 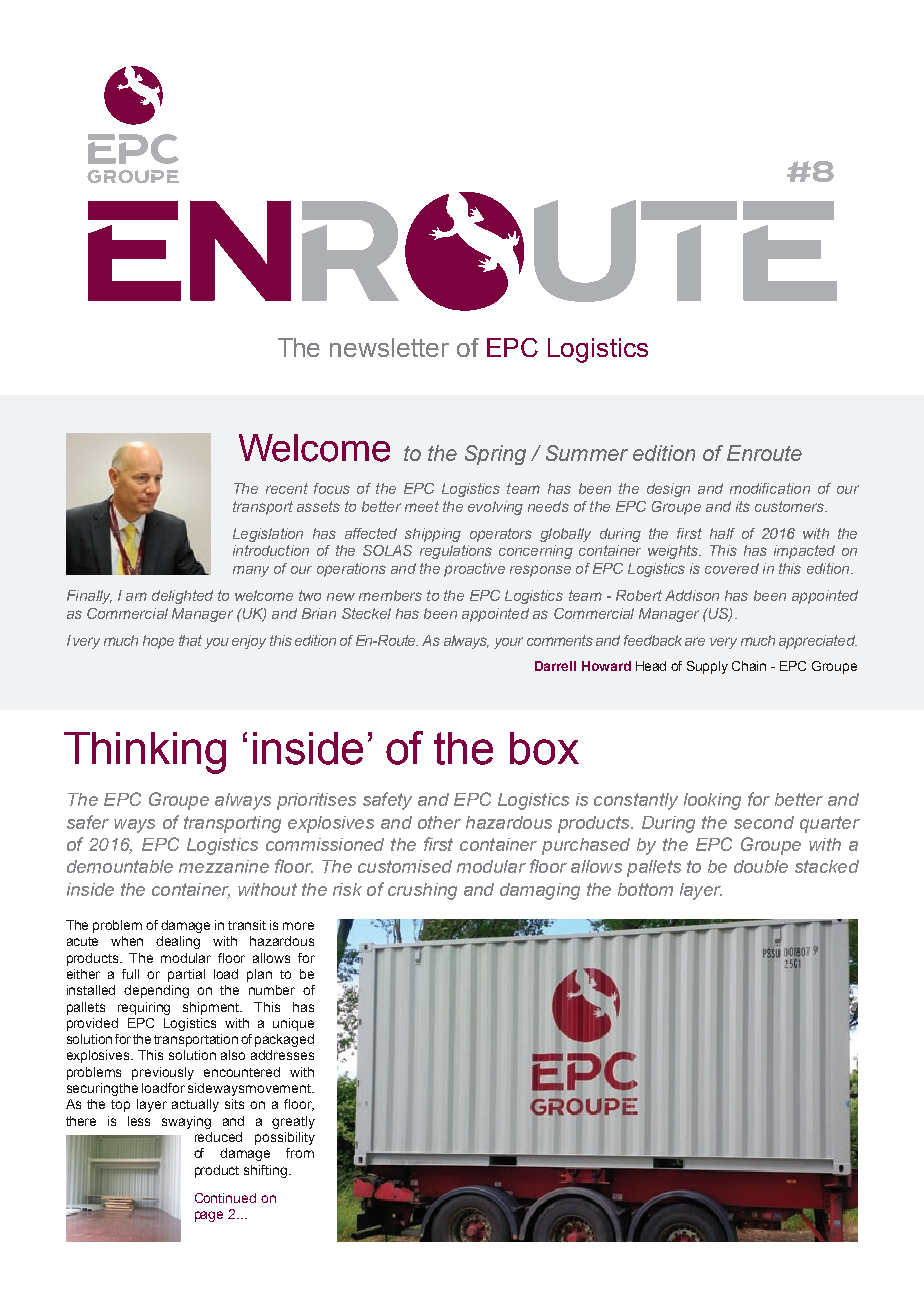 What do you see at coordinates (495, 455) in the screenshot?
I see `Spring` at bounding box center [495, 455].
